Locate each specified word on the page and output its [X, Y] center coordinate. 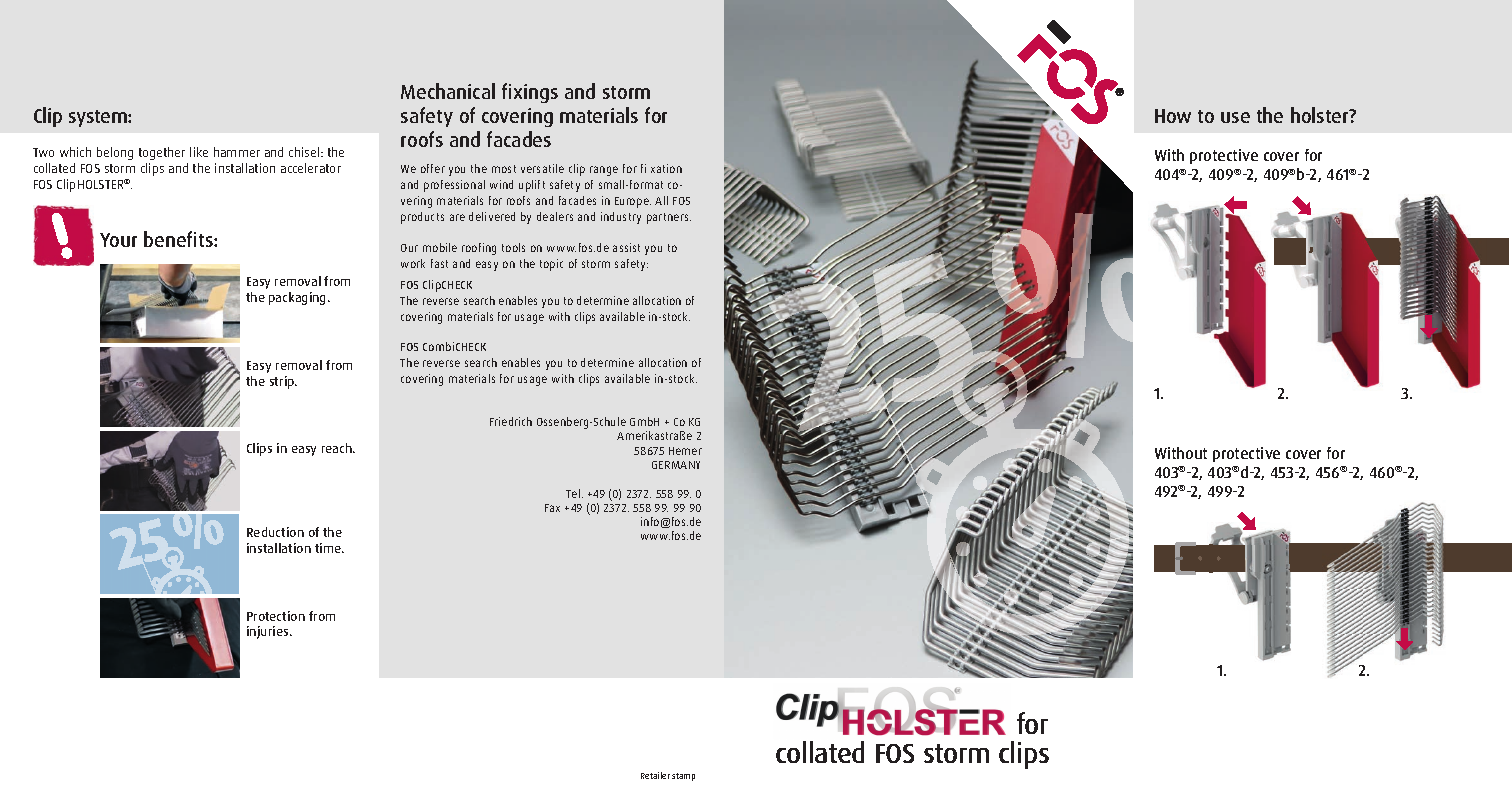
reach [338, 448]
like [199, 152]
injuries [269, 632]
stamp [683, 777]
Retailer [655, 775]
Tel [573, 493]
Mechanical [448, 91]
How [1173, 116]
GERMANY [676, 465]
